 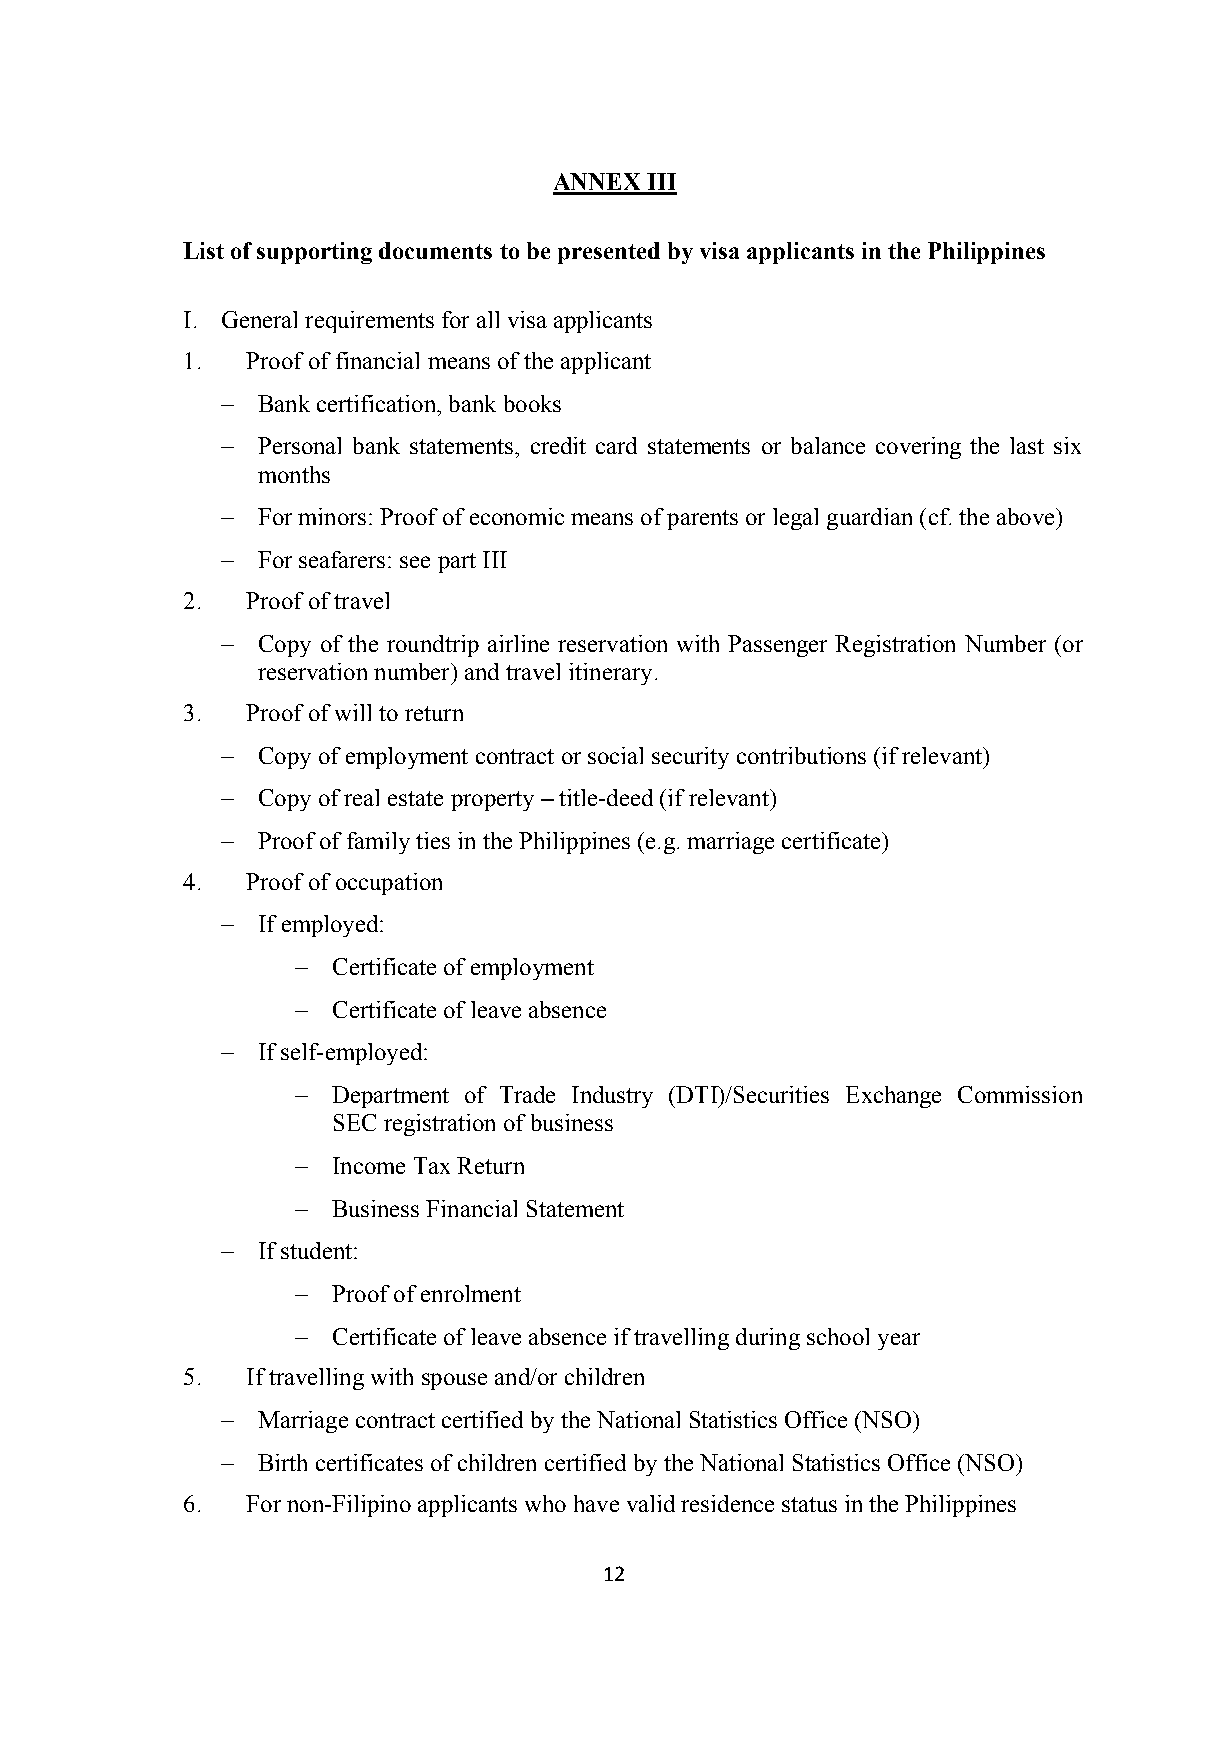 What do you see at coordinates (809, 1504) in the page?
I see `status` at bounding box center [809, 1504].
